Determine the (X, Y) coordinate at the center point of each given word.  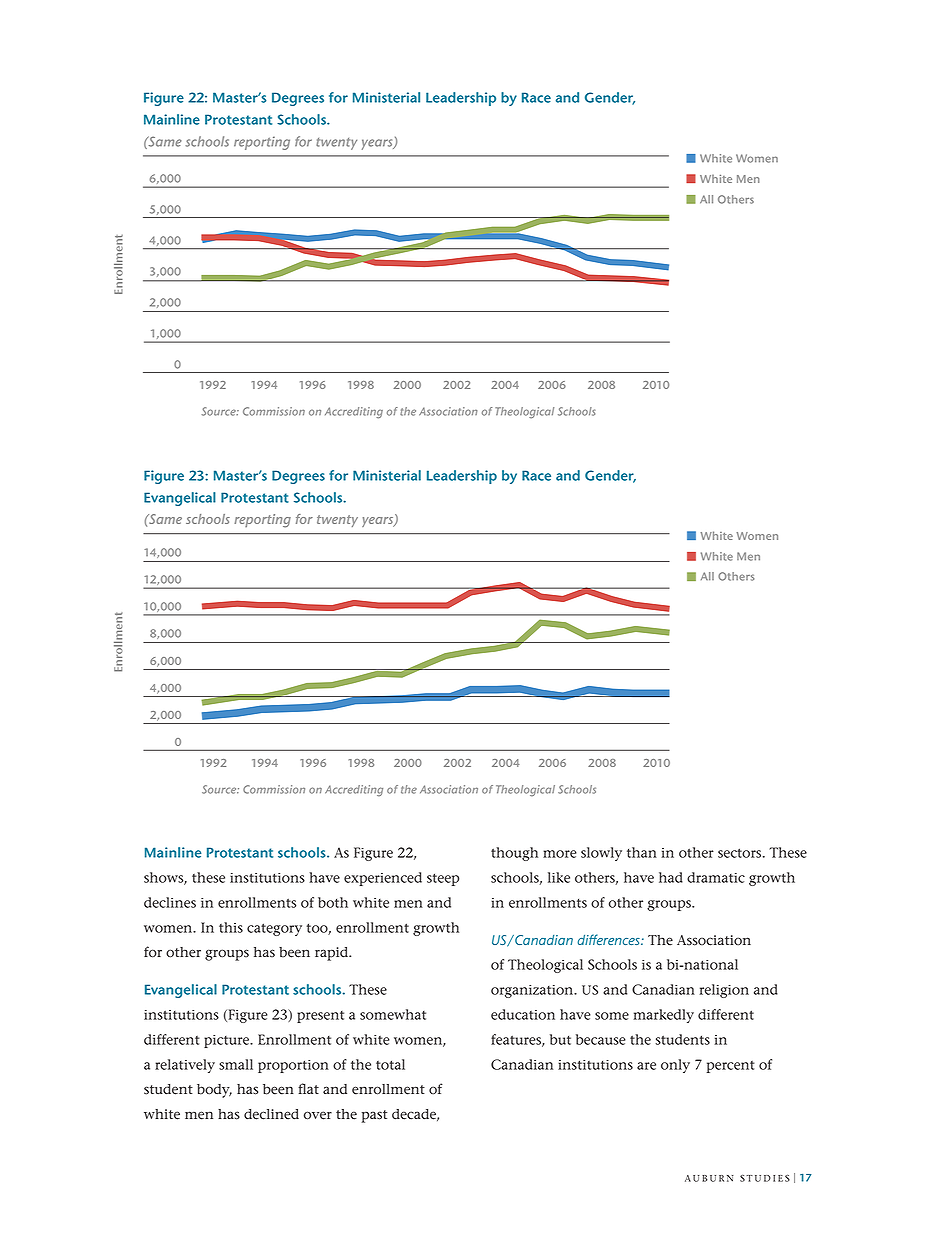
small (236, 1064)
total (390, 1064)
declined (271, 1114)
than (642, 852)
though (514, 854)
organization (533, 991)
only (675, 1066)
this (231, 927)
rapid (333, 954)
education (523, 1014)
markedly (663, 1016)
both (333, 902)
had (671, 877)
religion (724, 991)
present (320, 1017)
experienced (383, 879)
